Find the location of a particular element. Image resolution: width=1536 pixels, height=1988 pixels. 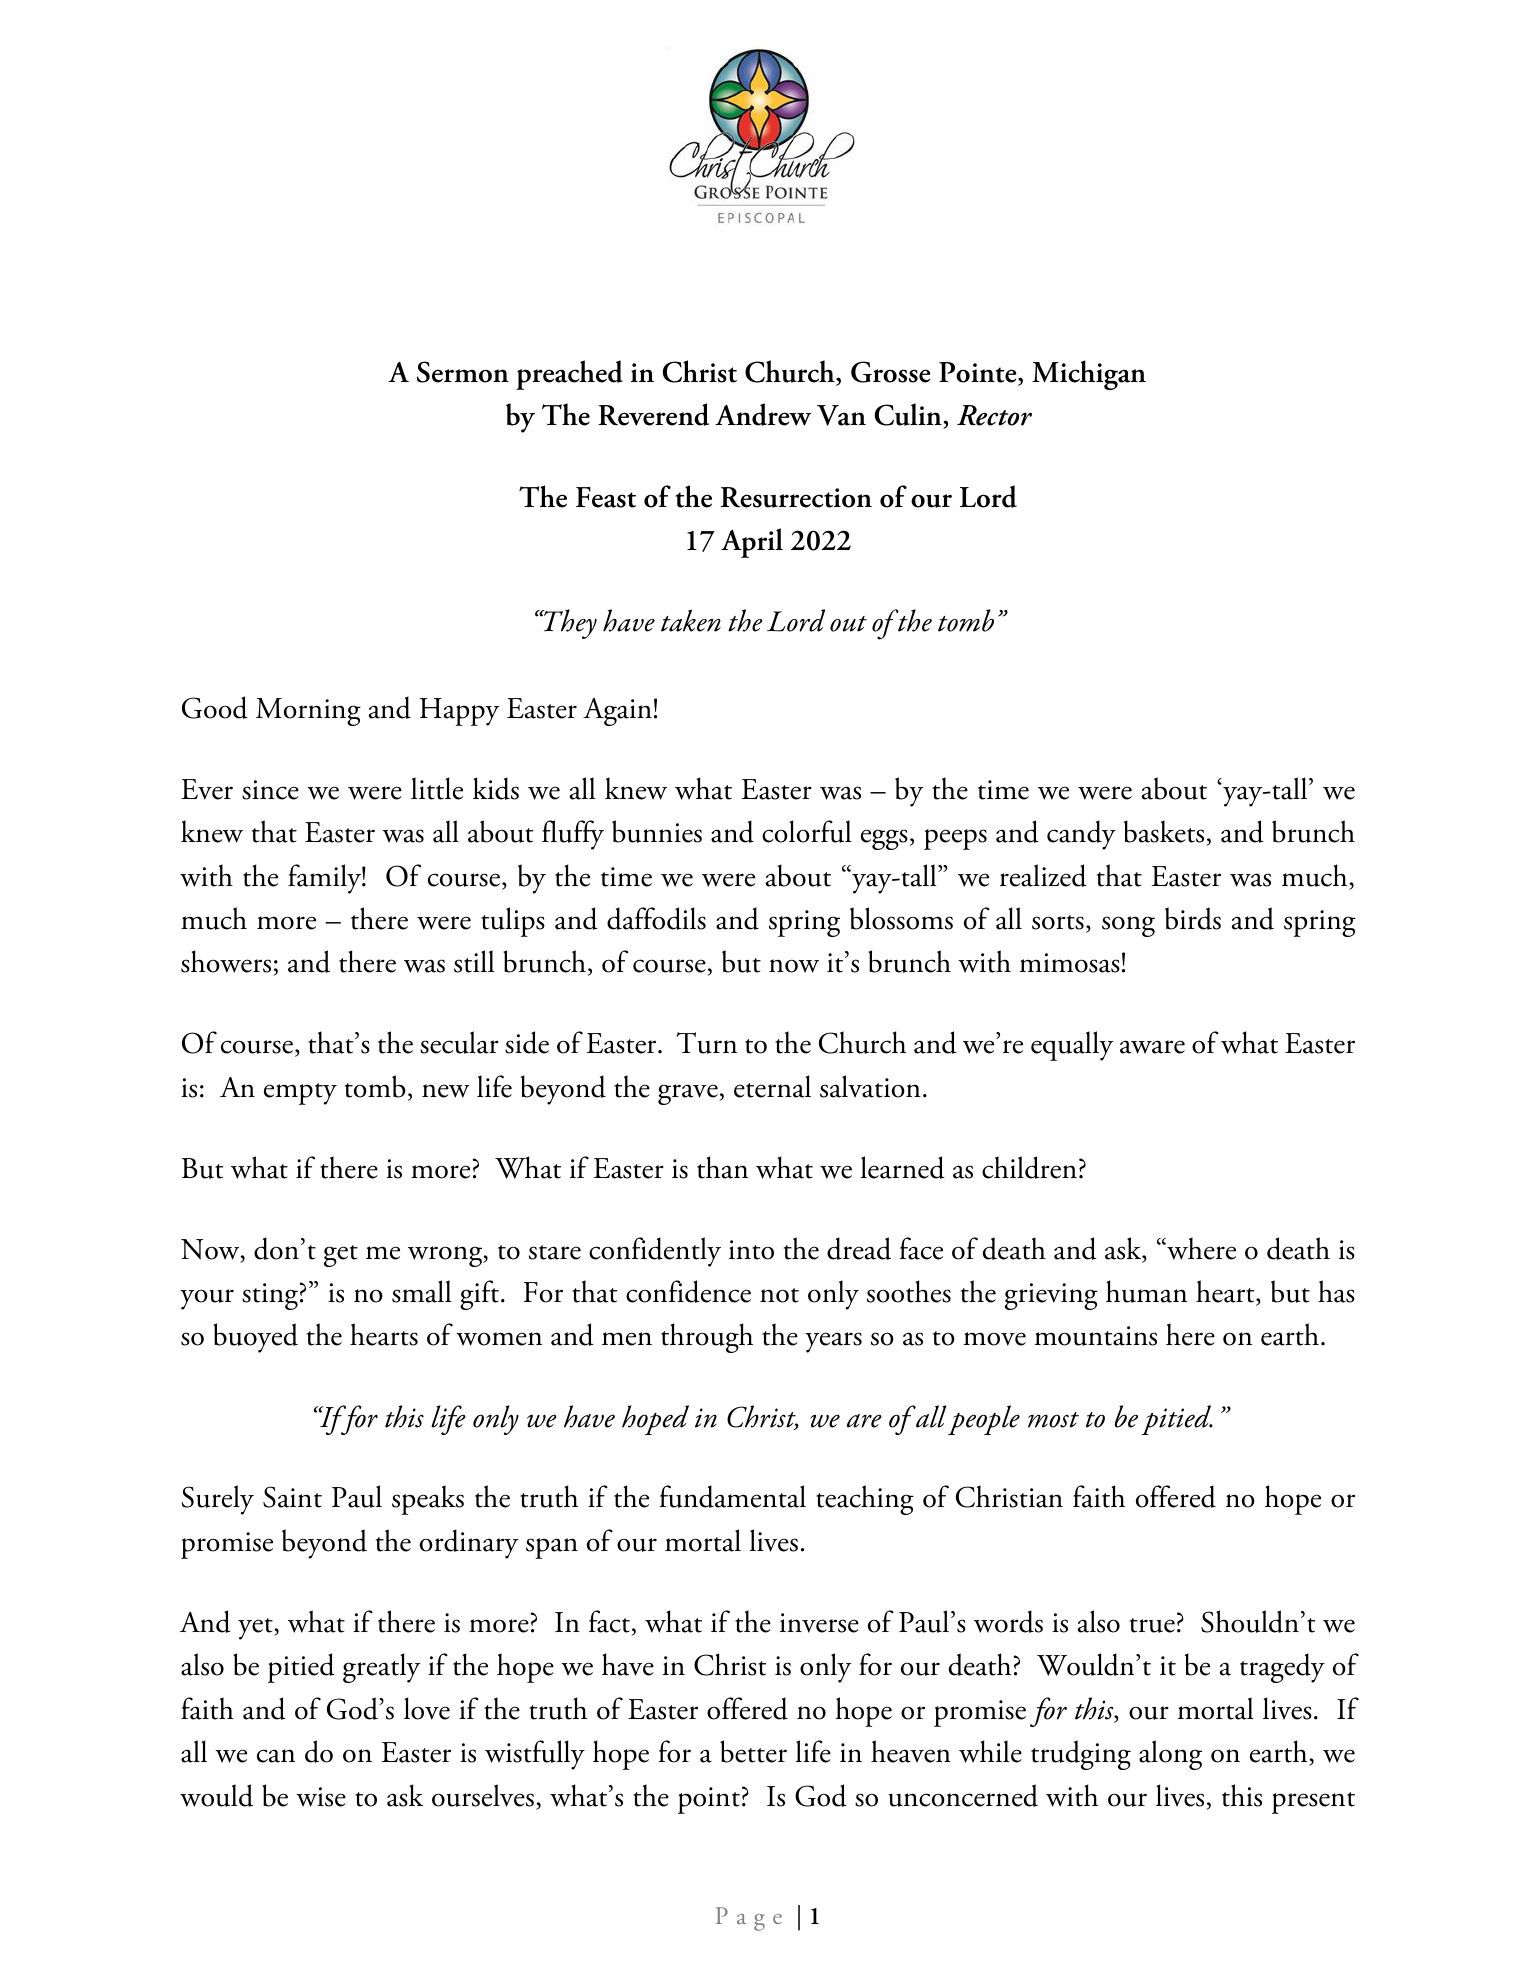

buoyed is located at coordinates (255, 1338).
